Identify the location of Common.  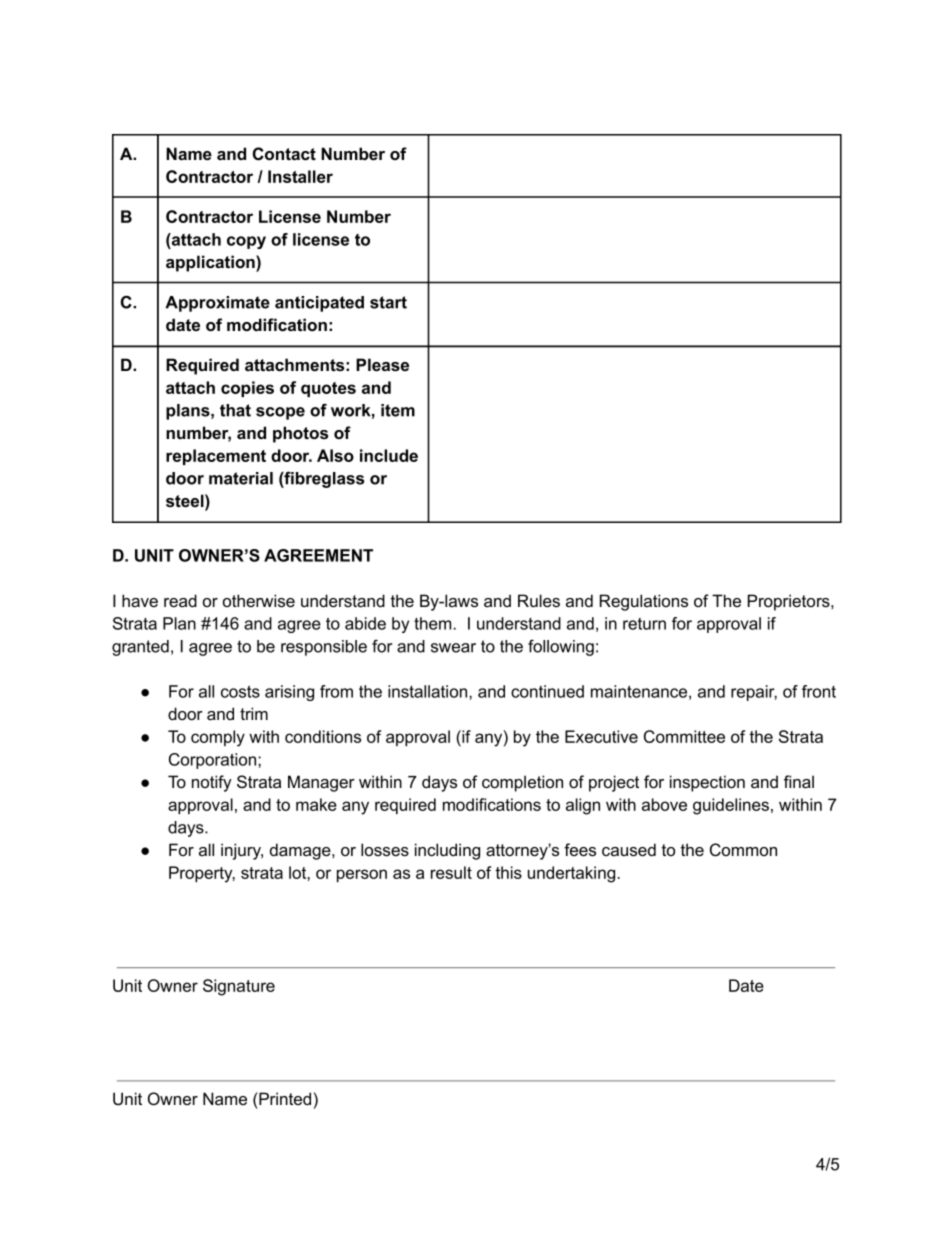
(743, 850).
